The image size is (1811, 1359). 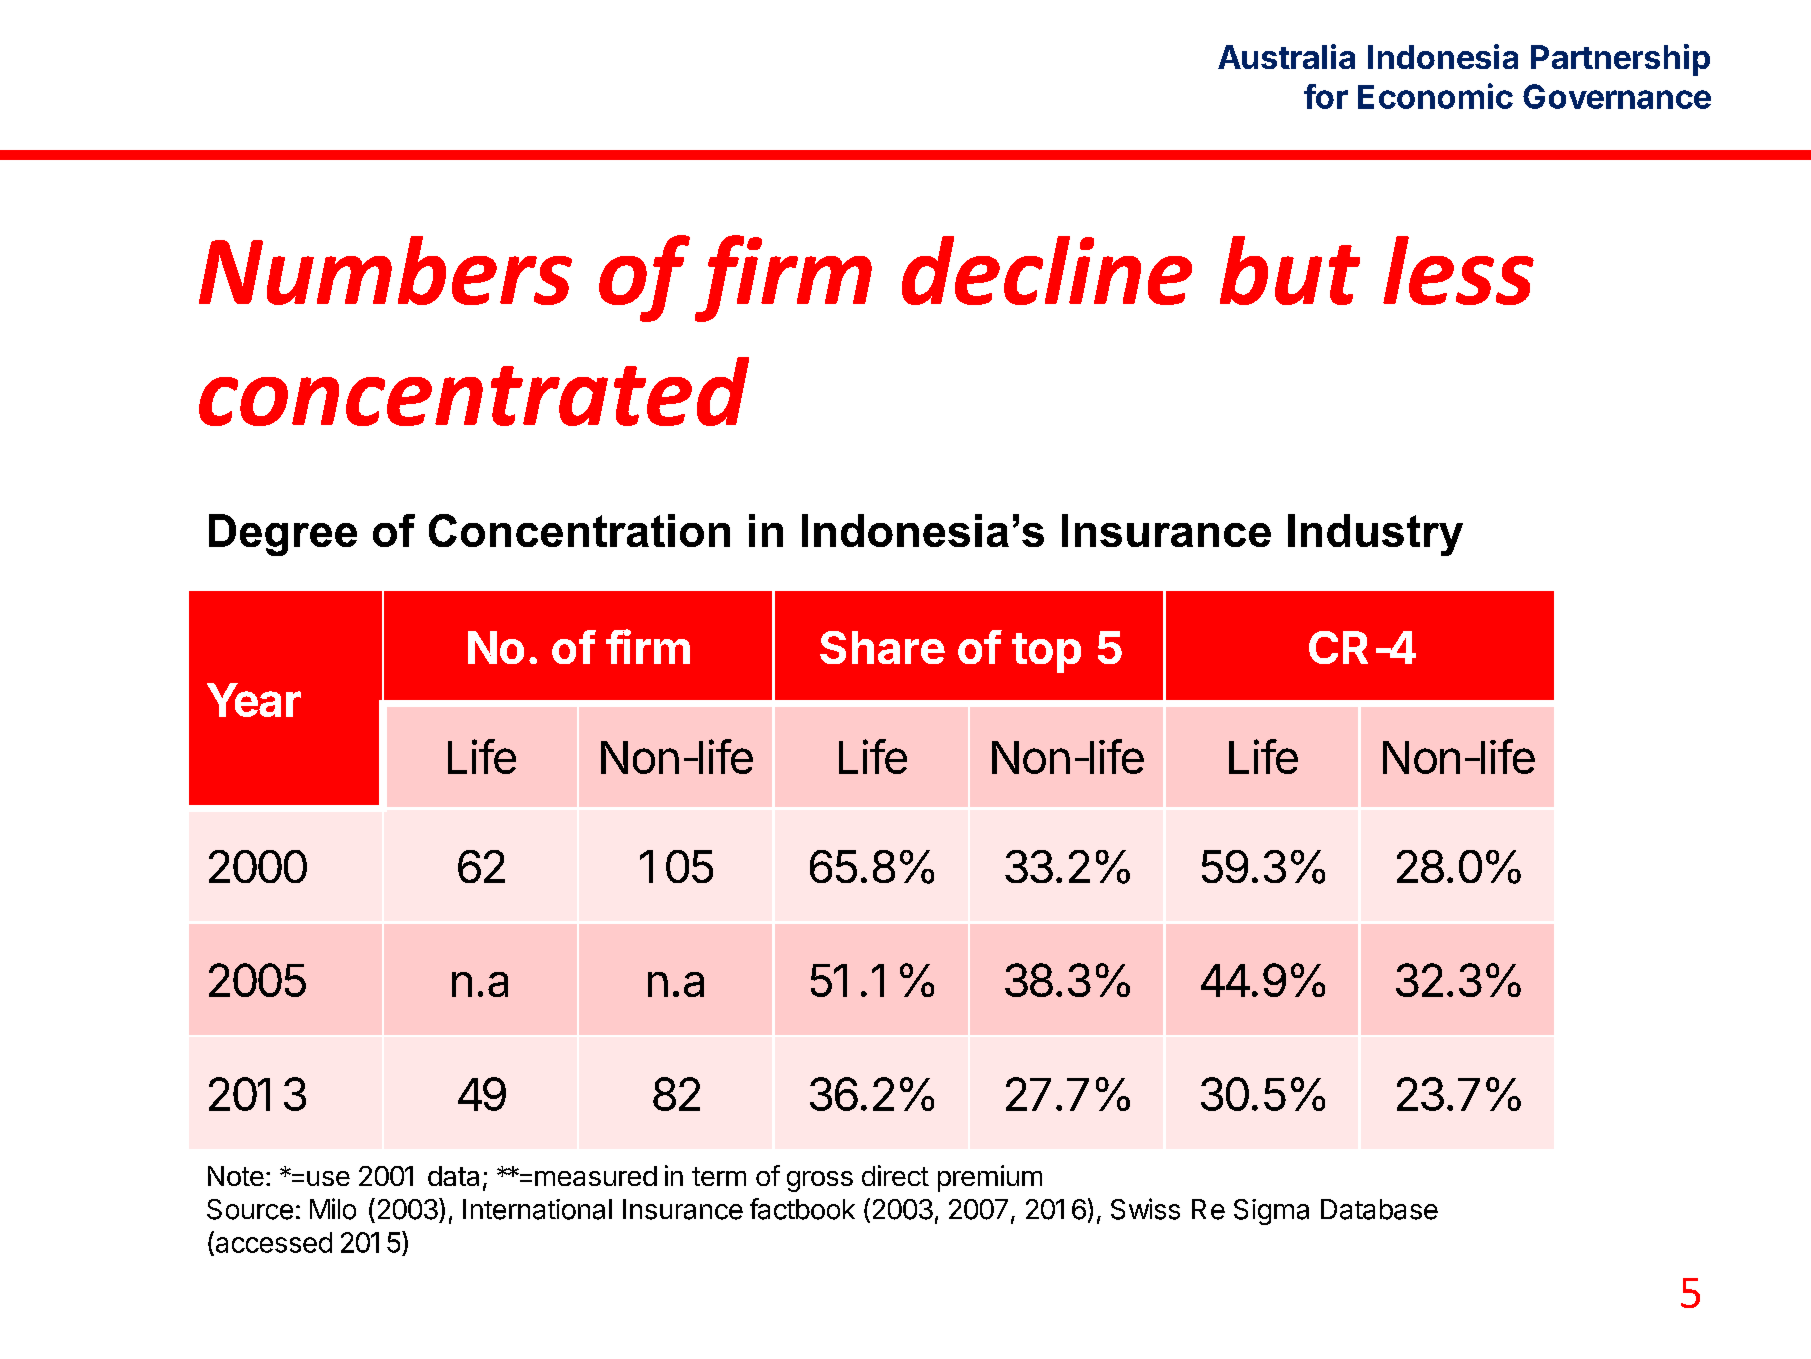 What do you see at coordinates (333, 1209) in the screenshot?
I see `Milo` at bounding box center [333, 1209].
